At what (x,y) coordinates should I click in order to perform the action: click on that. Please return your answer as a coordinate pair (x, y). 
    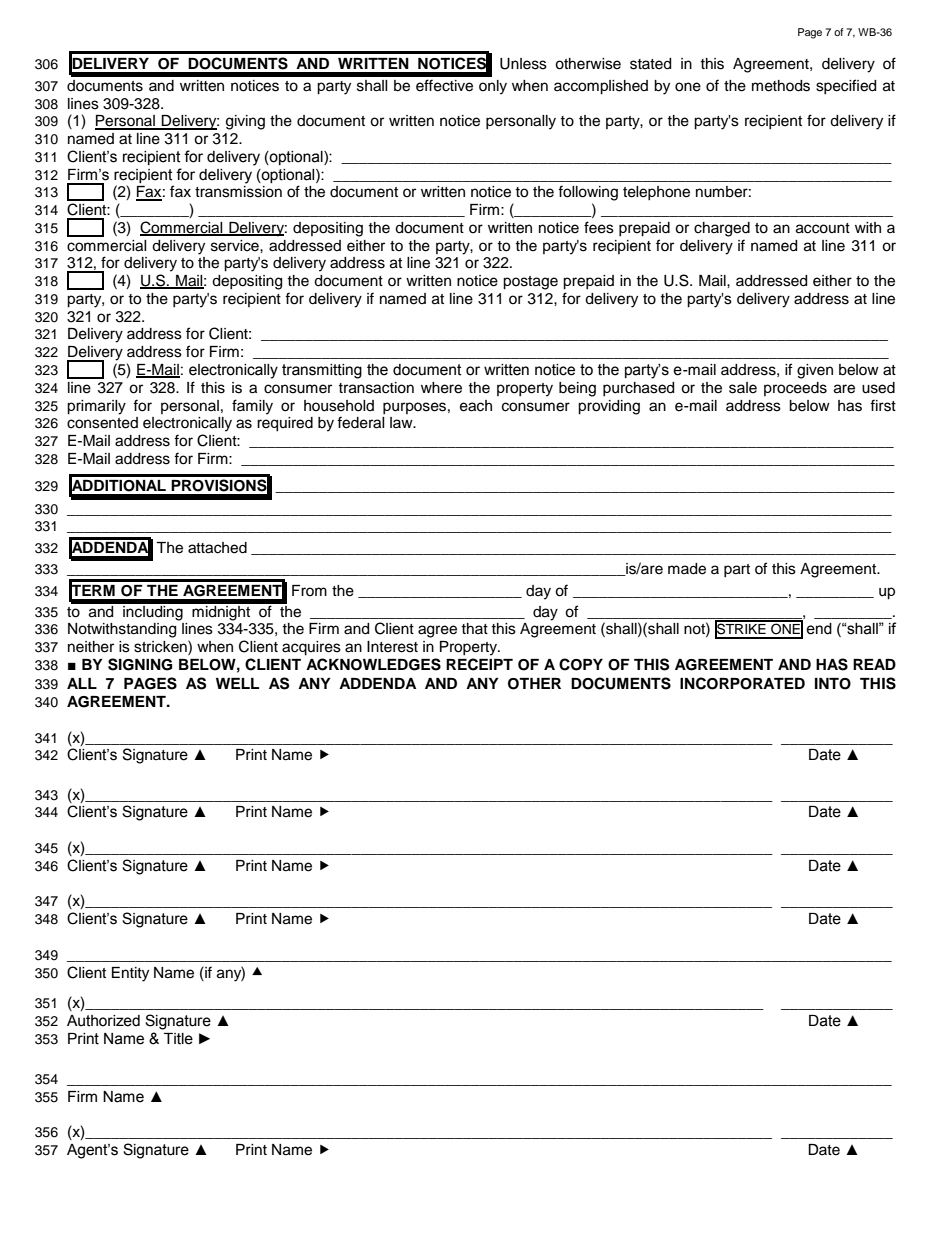
    Looking at the image, I should click on (474, 628).
